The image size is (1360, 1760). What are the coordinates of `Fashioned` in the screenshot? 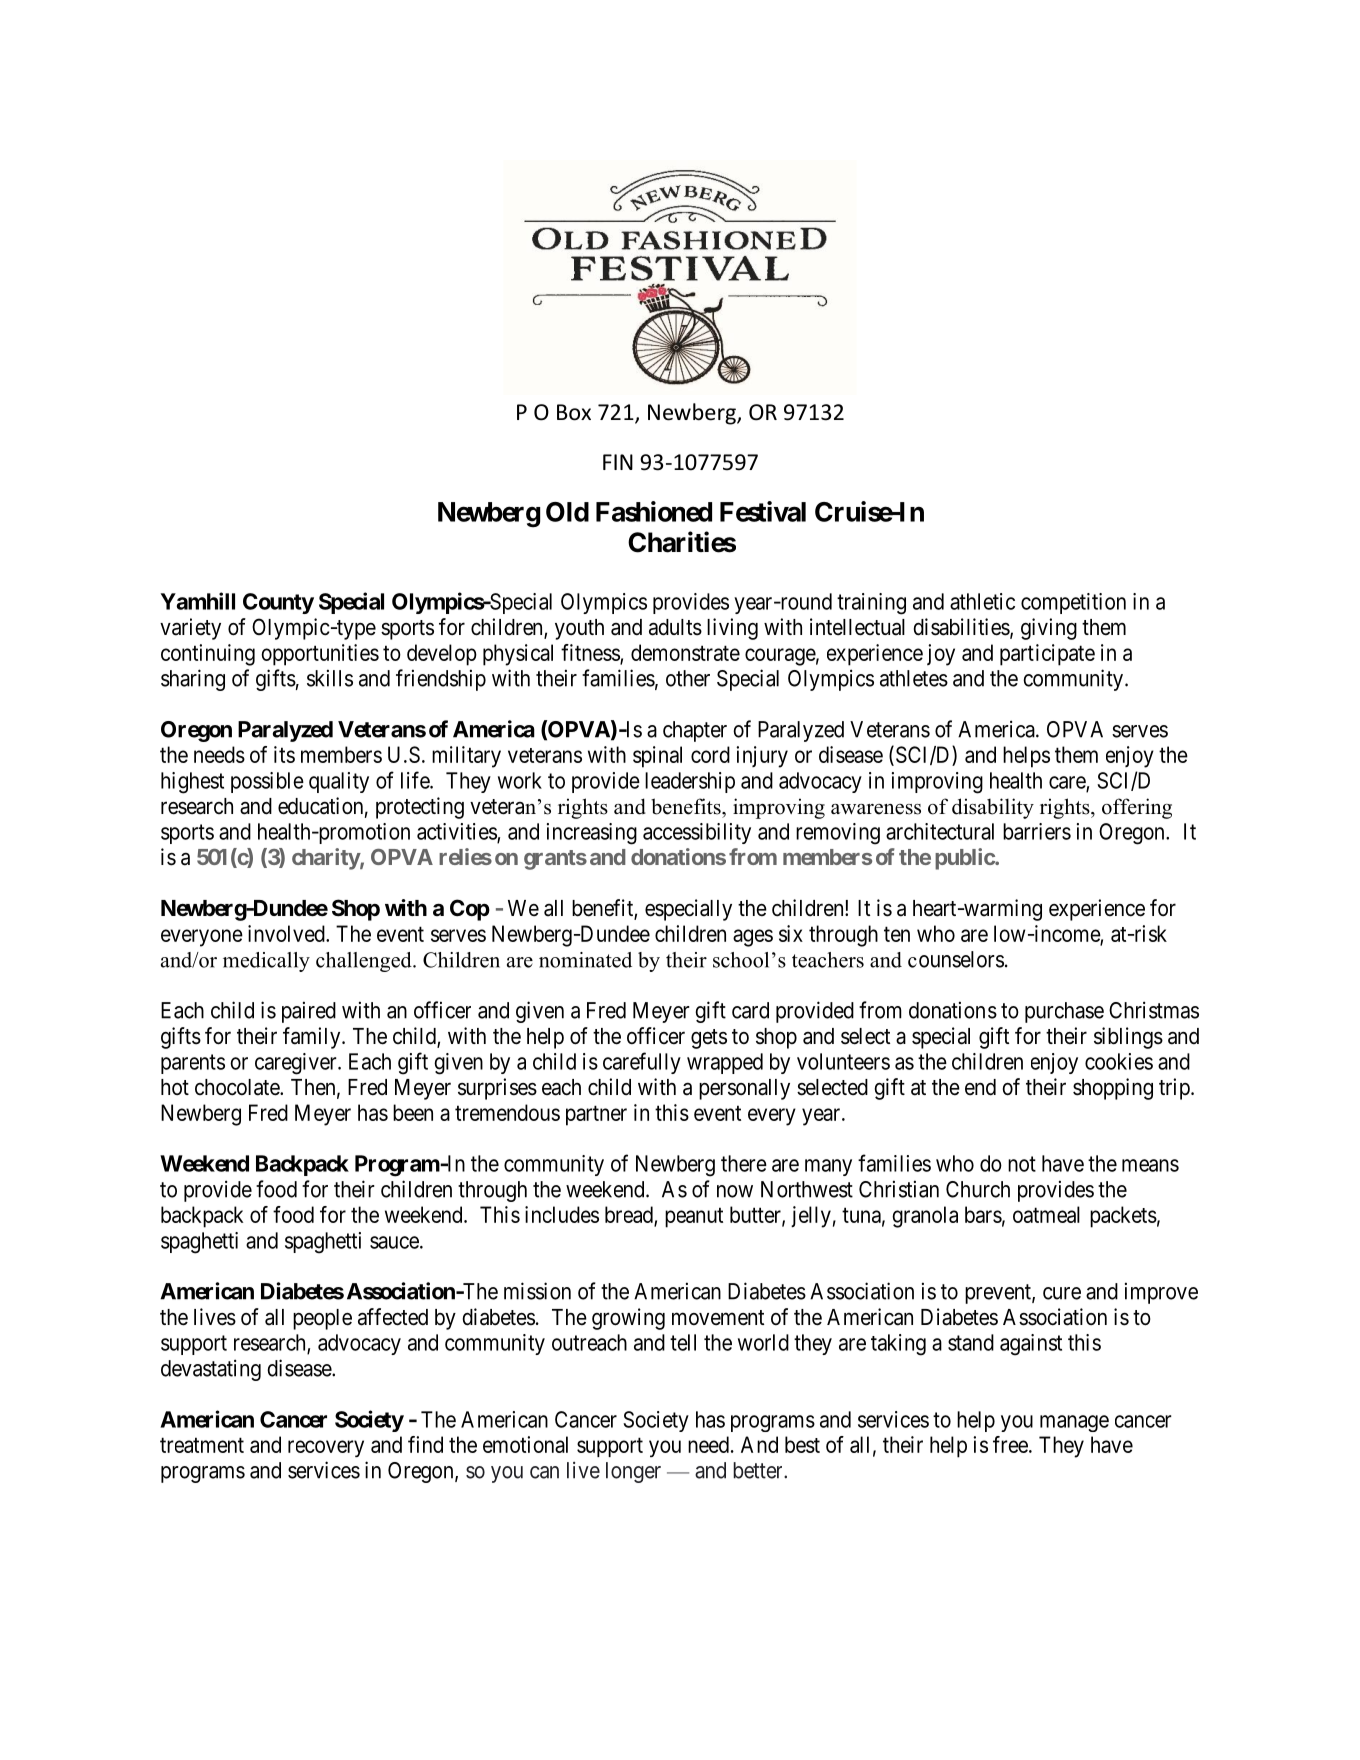 It's located at (654, 511).
